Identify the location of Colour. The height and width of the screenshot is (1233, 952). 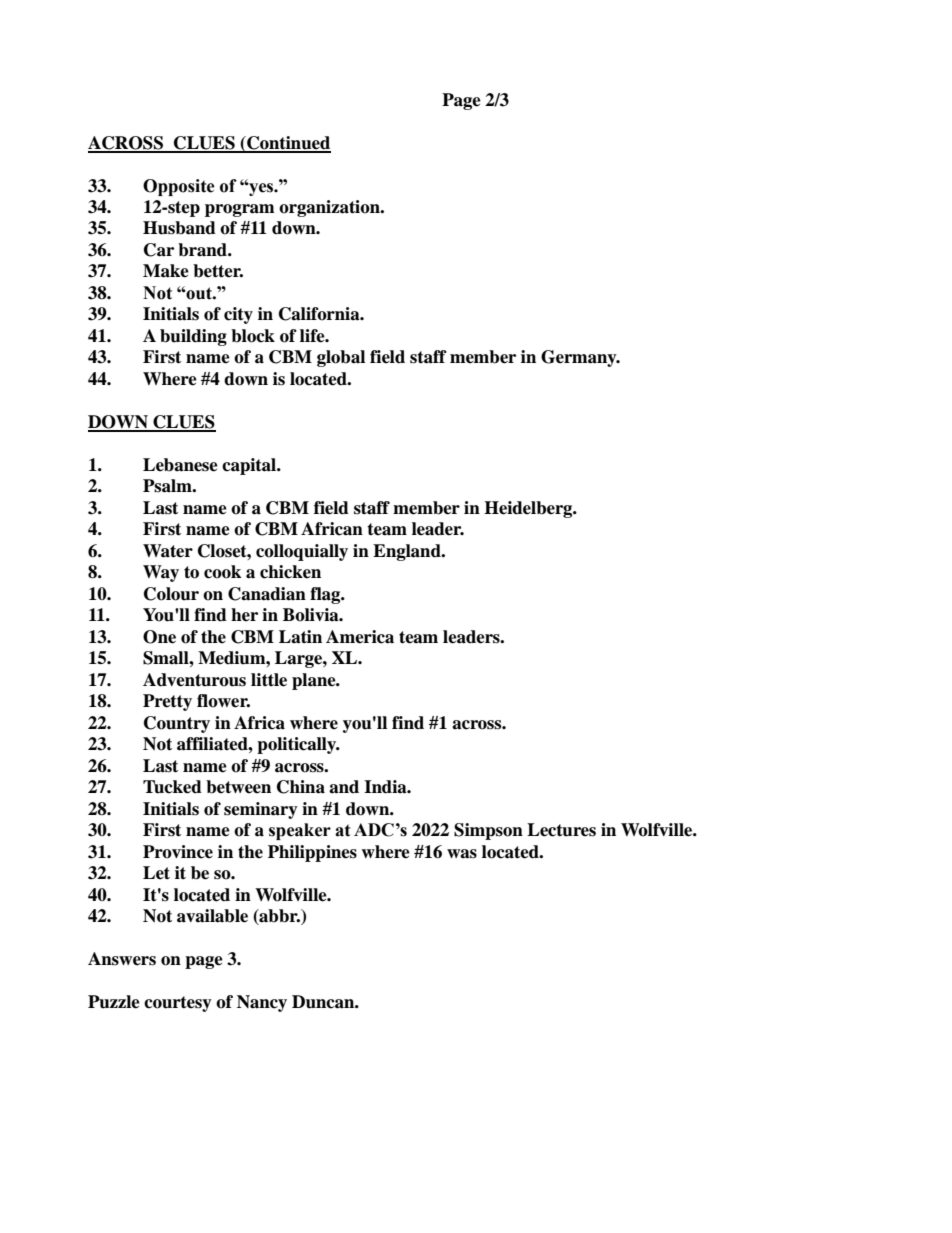
(171, 594).
